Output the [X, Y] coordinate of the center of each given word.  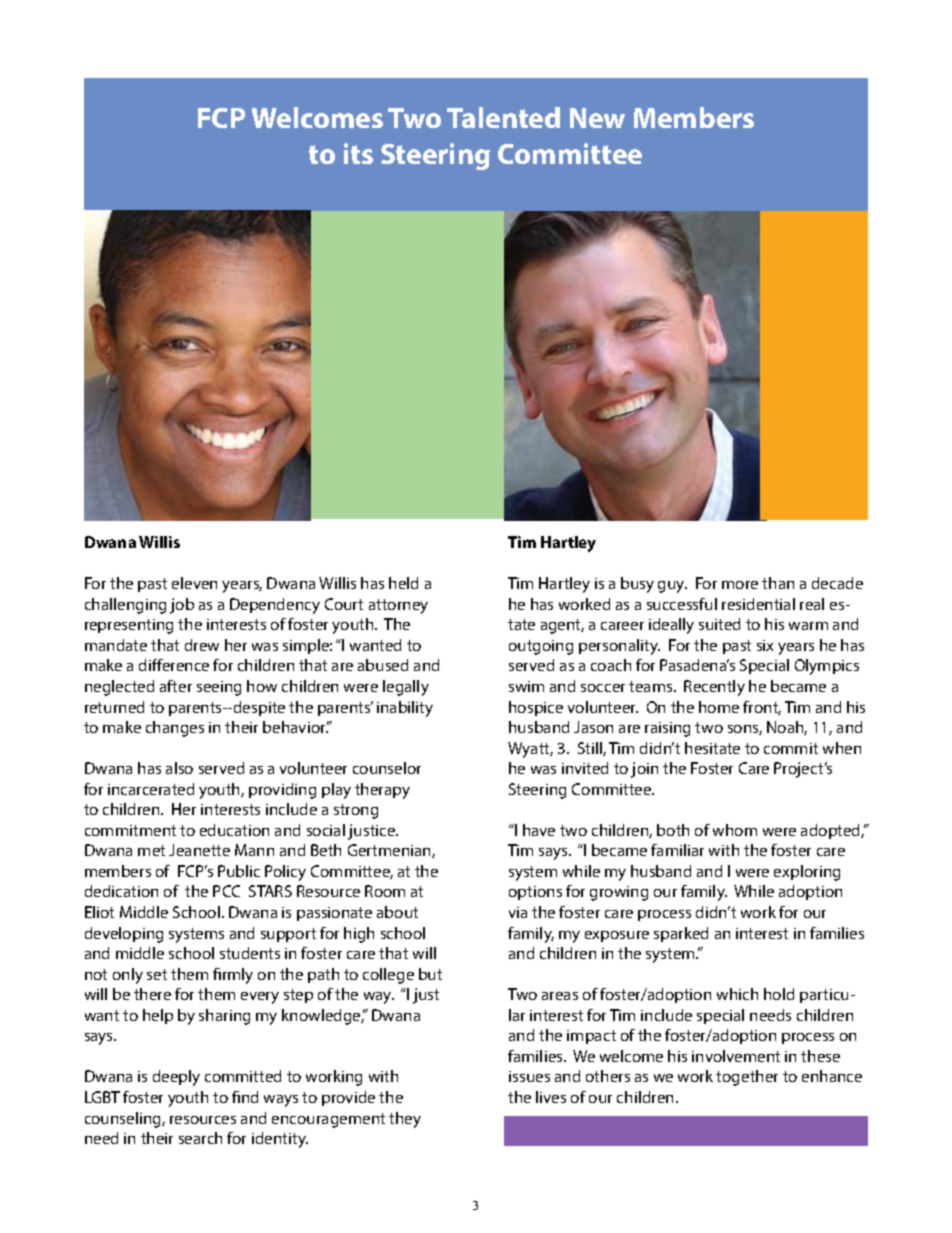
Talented [503, 117]
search [200, 1138]
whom [735, 830]
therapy [382, 791]
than [778, 583]
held [403, 583]
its [358, 153]
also [179, 768]
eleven [194, 583]
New [597, 118]
